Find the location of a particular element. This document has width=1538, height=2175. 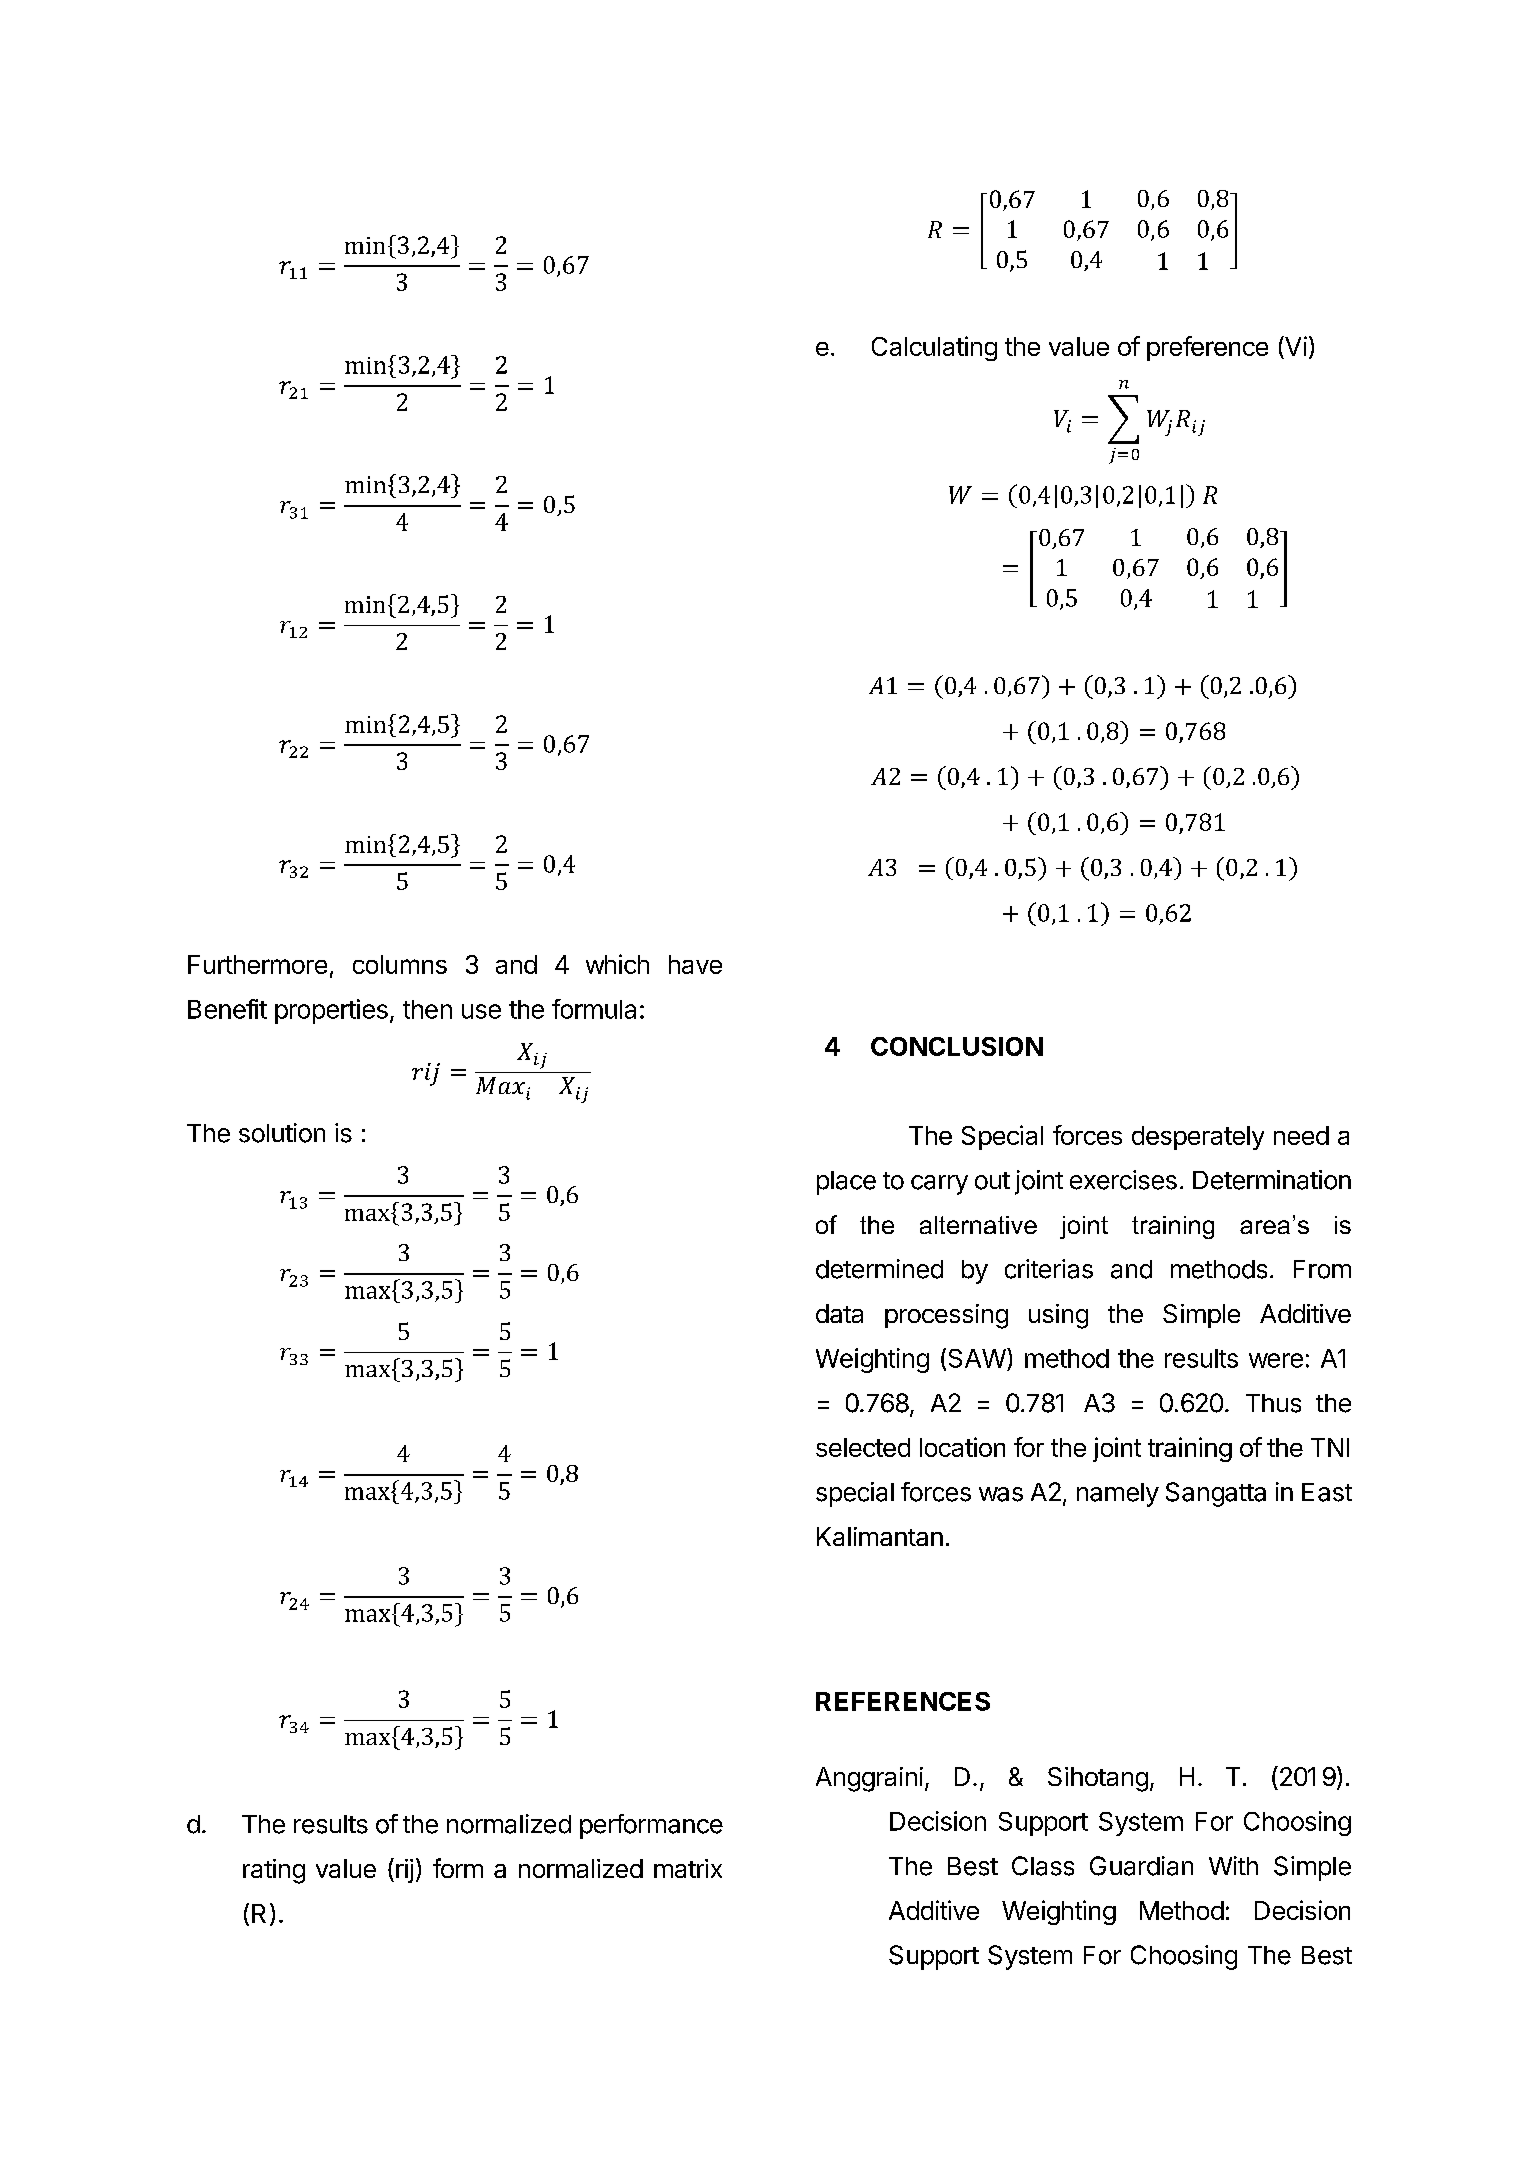

namely is located at coordinates (1118, 1495).
